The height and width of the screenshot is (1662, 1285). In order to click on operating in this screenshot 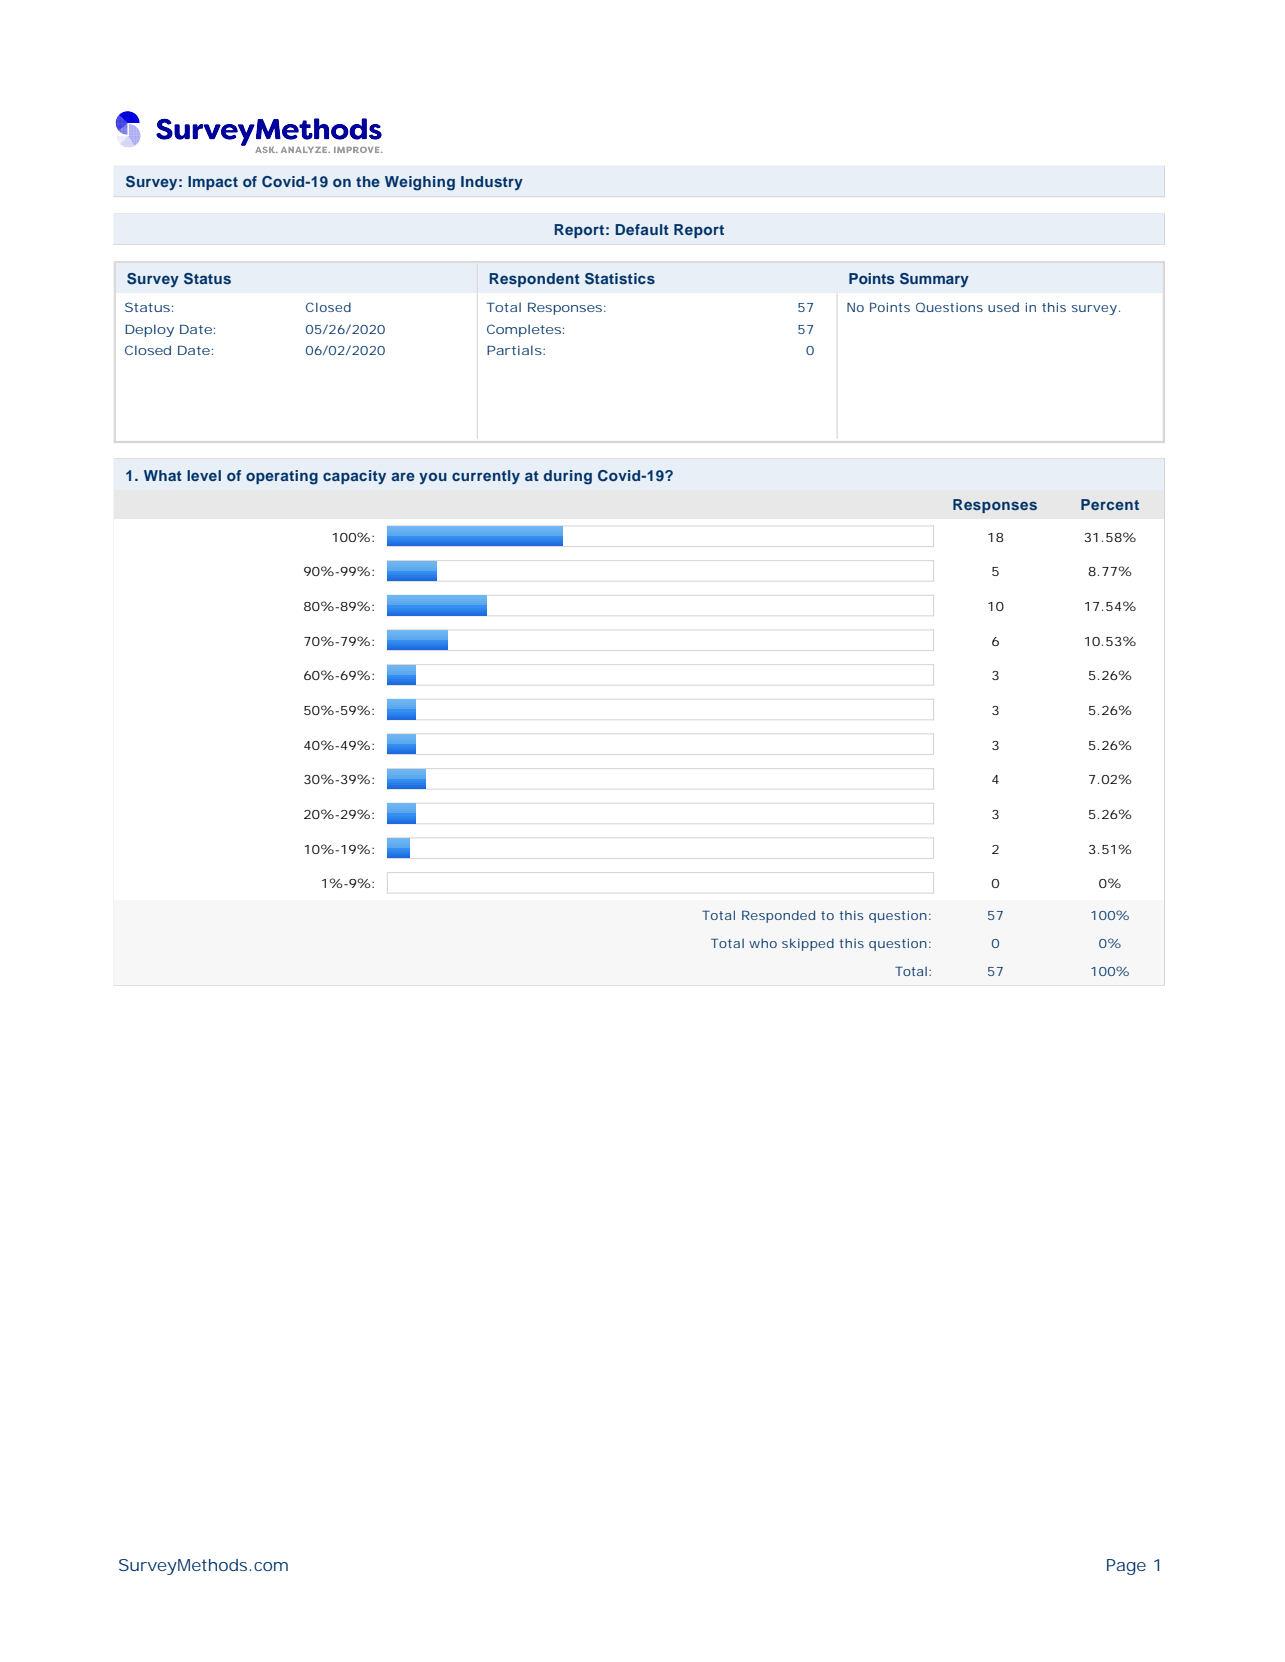, I will do `click(282, 477)`.
